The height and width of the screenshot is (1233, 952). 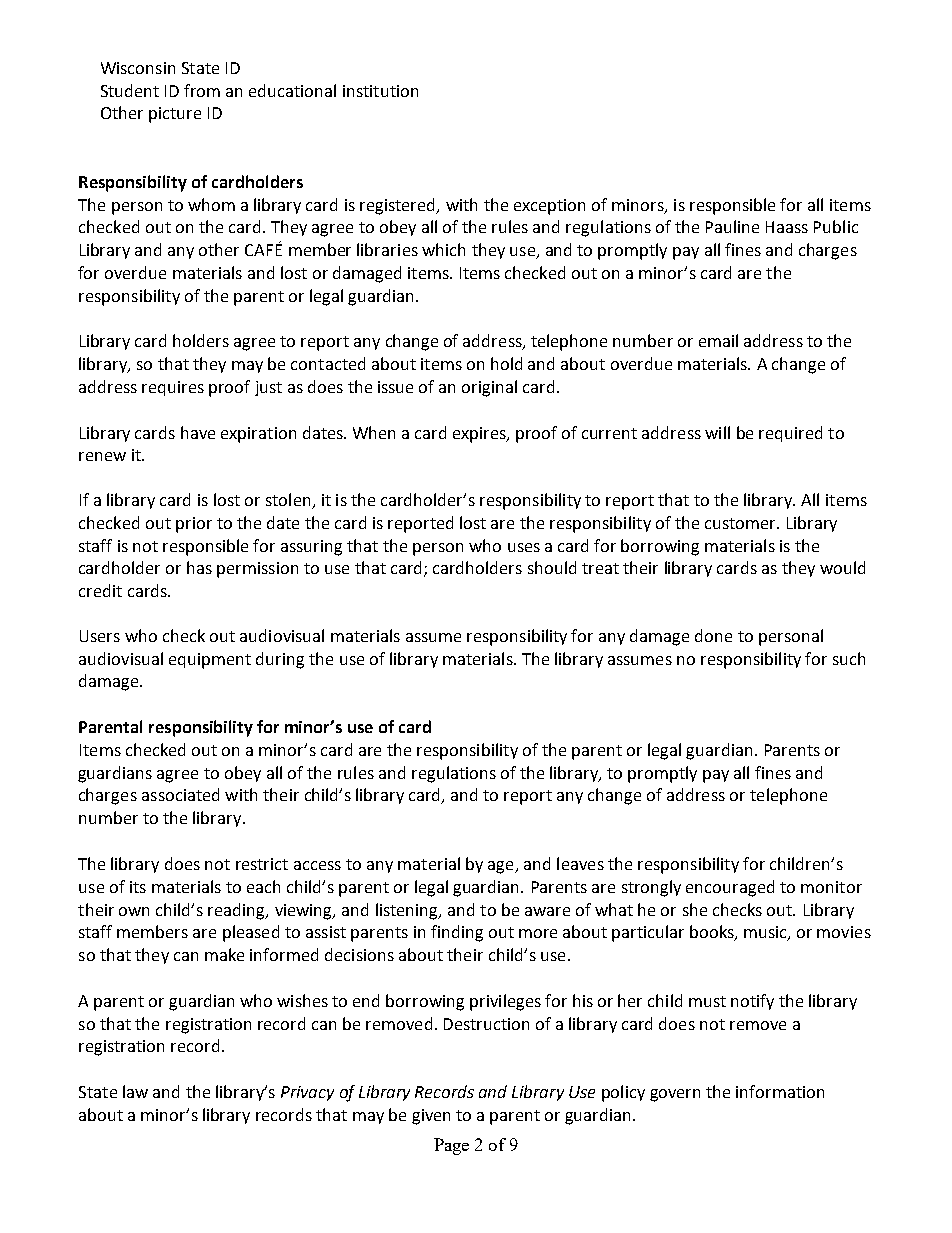 I want to click on from, so click(x=202, y=90).
